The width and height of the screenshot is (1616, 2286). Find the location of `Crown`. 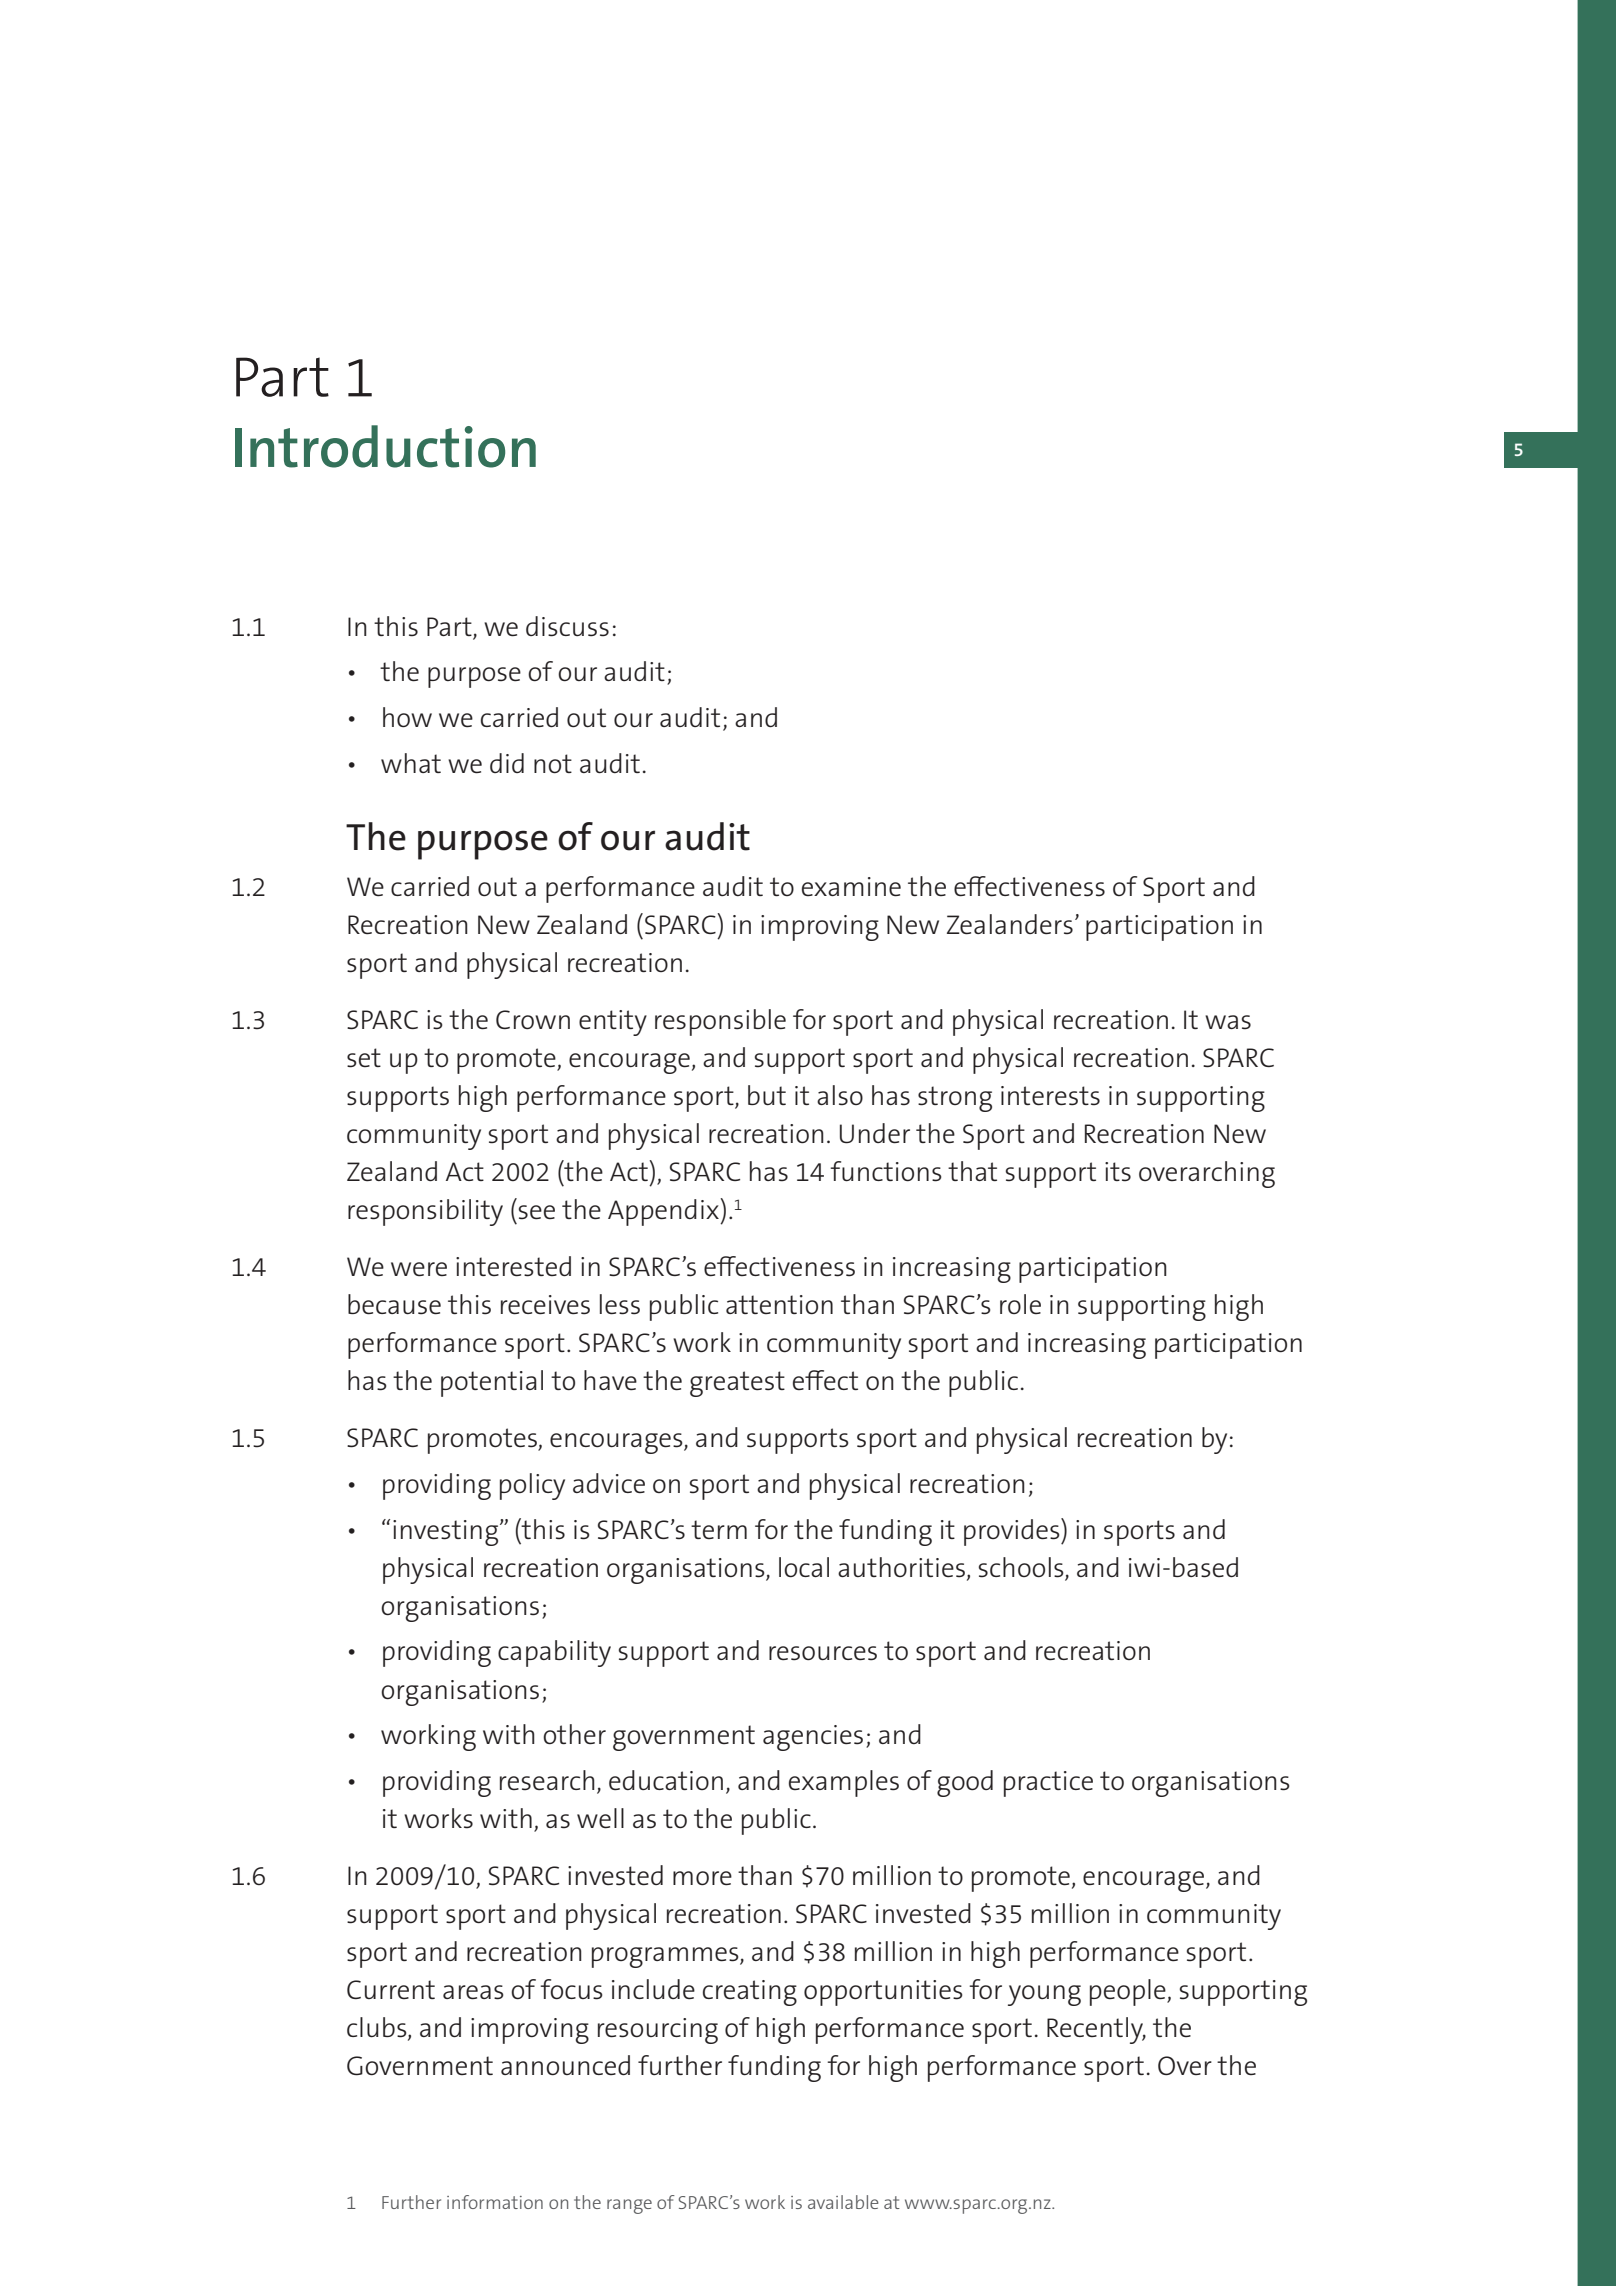

Crown is located at coordinates (533, 1019).
